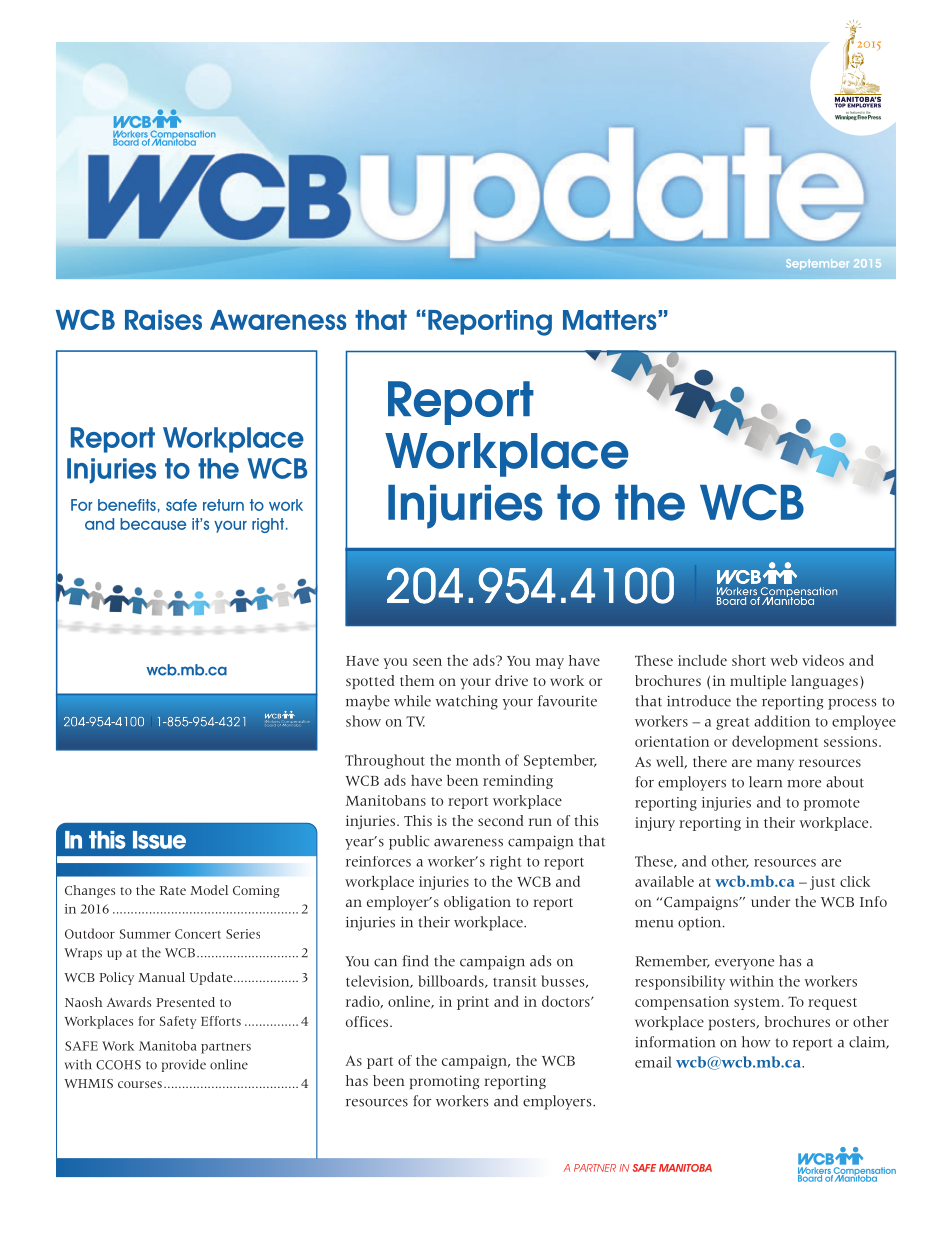 This document has height=1233, width=952. What do you see at coordinates (127, 505) in the document?
I see `benefits` at bounding box center [127, 505].
